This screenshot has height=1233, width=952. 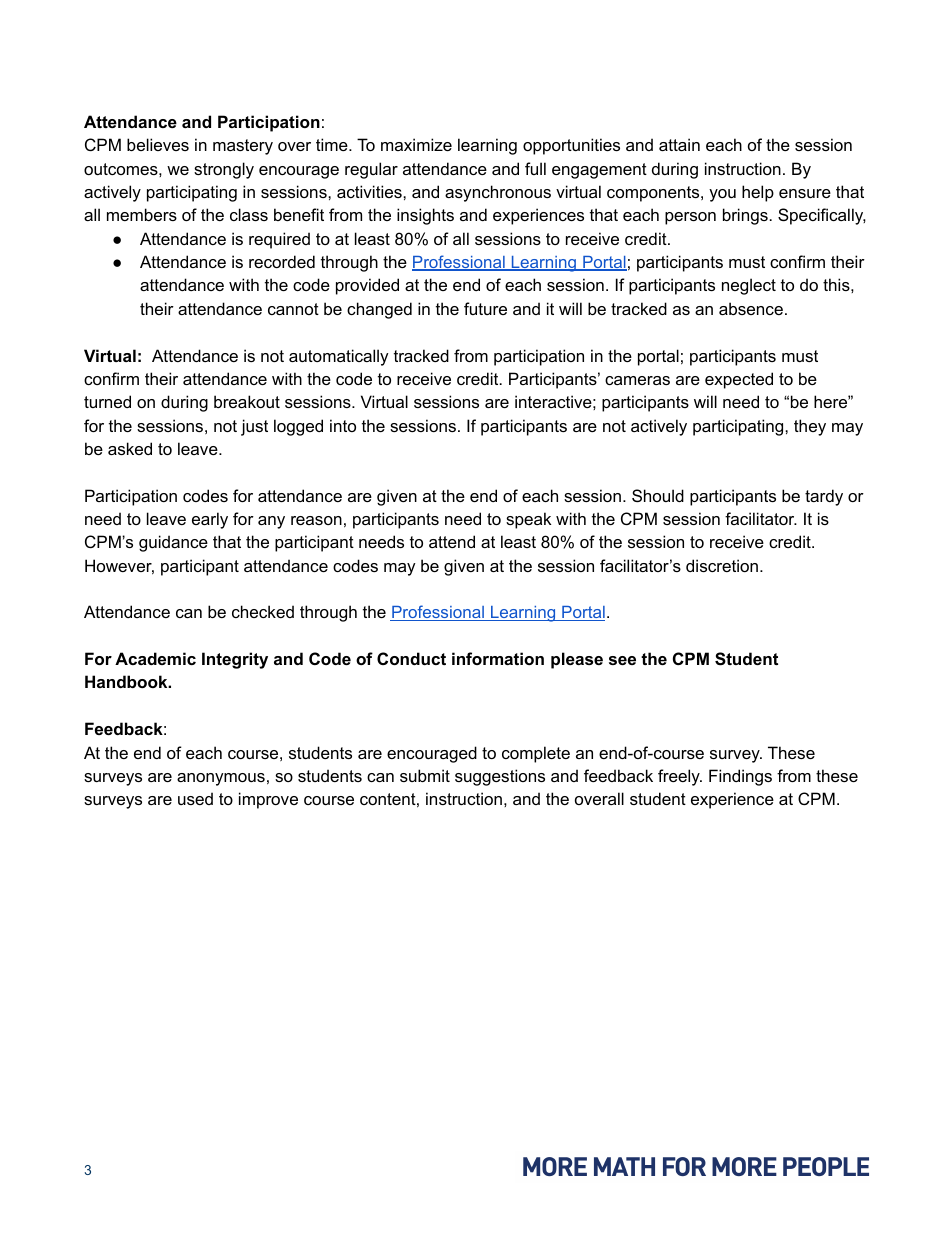 What do you see at coordinates (528, 520) in the screenshot?
I see `speak` at bounding box center [528, 520].
